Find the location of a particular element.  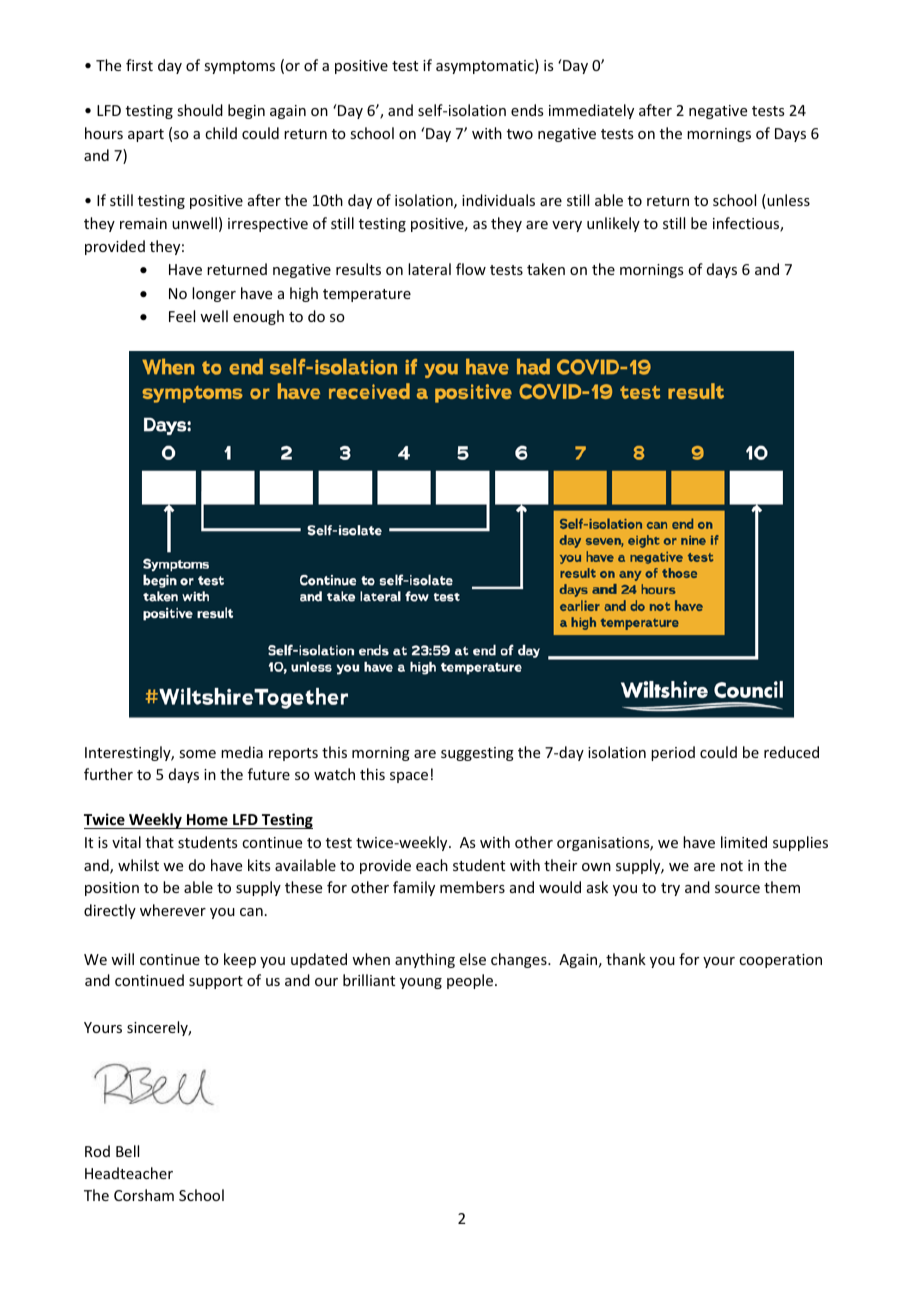

ends is located at coordinates (527, 110).
